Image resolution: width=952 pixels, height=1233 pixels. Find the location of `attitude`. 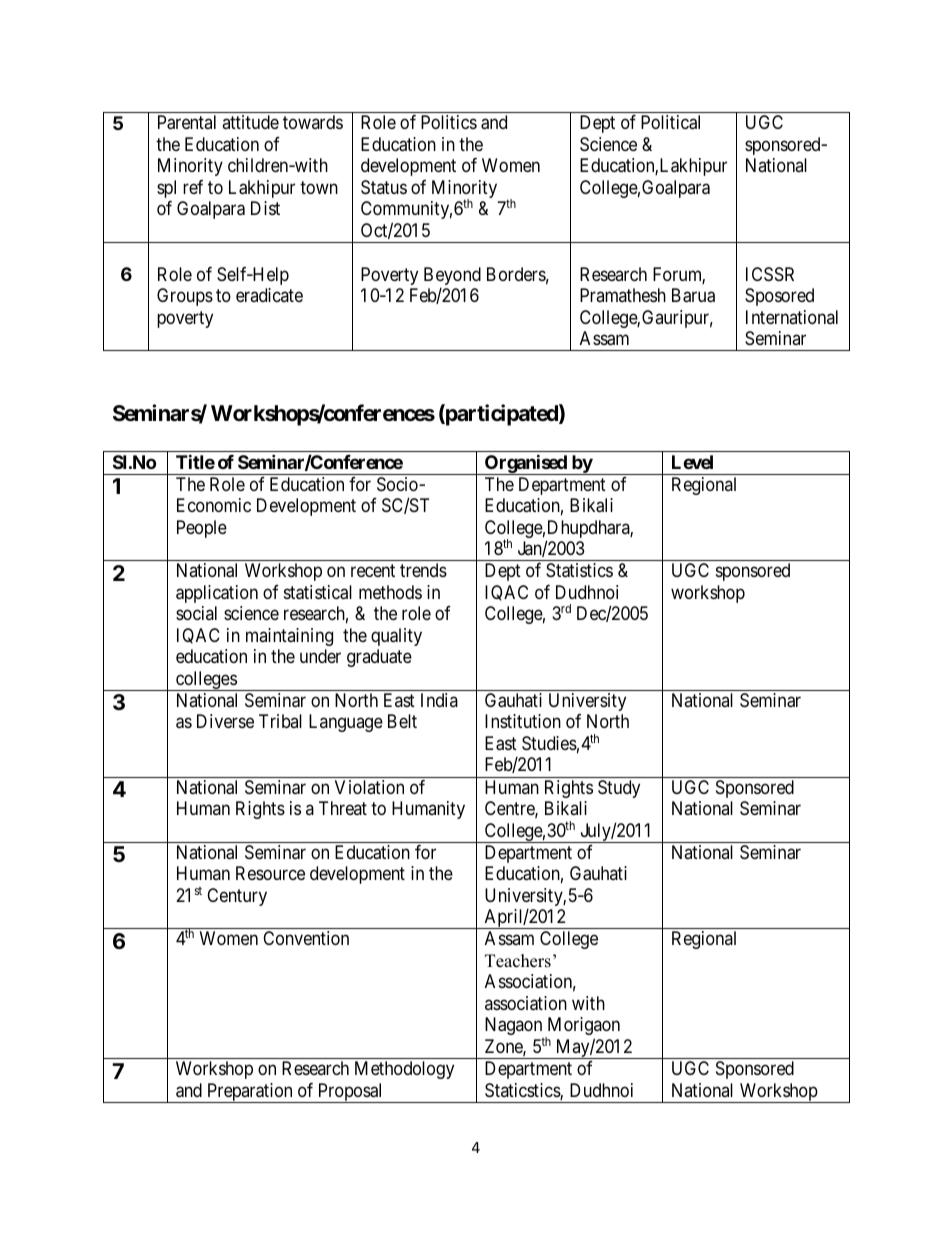

attitude is located at coordinates (250, 122).
